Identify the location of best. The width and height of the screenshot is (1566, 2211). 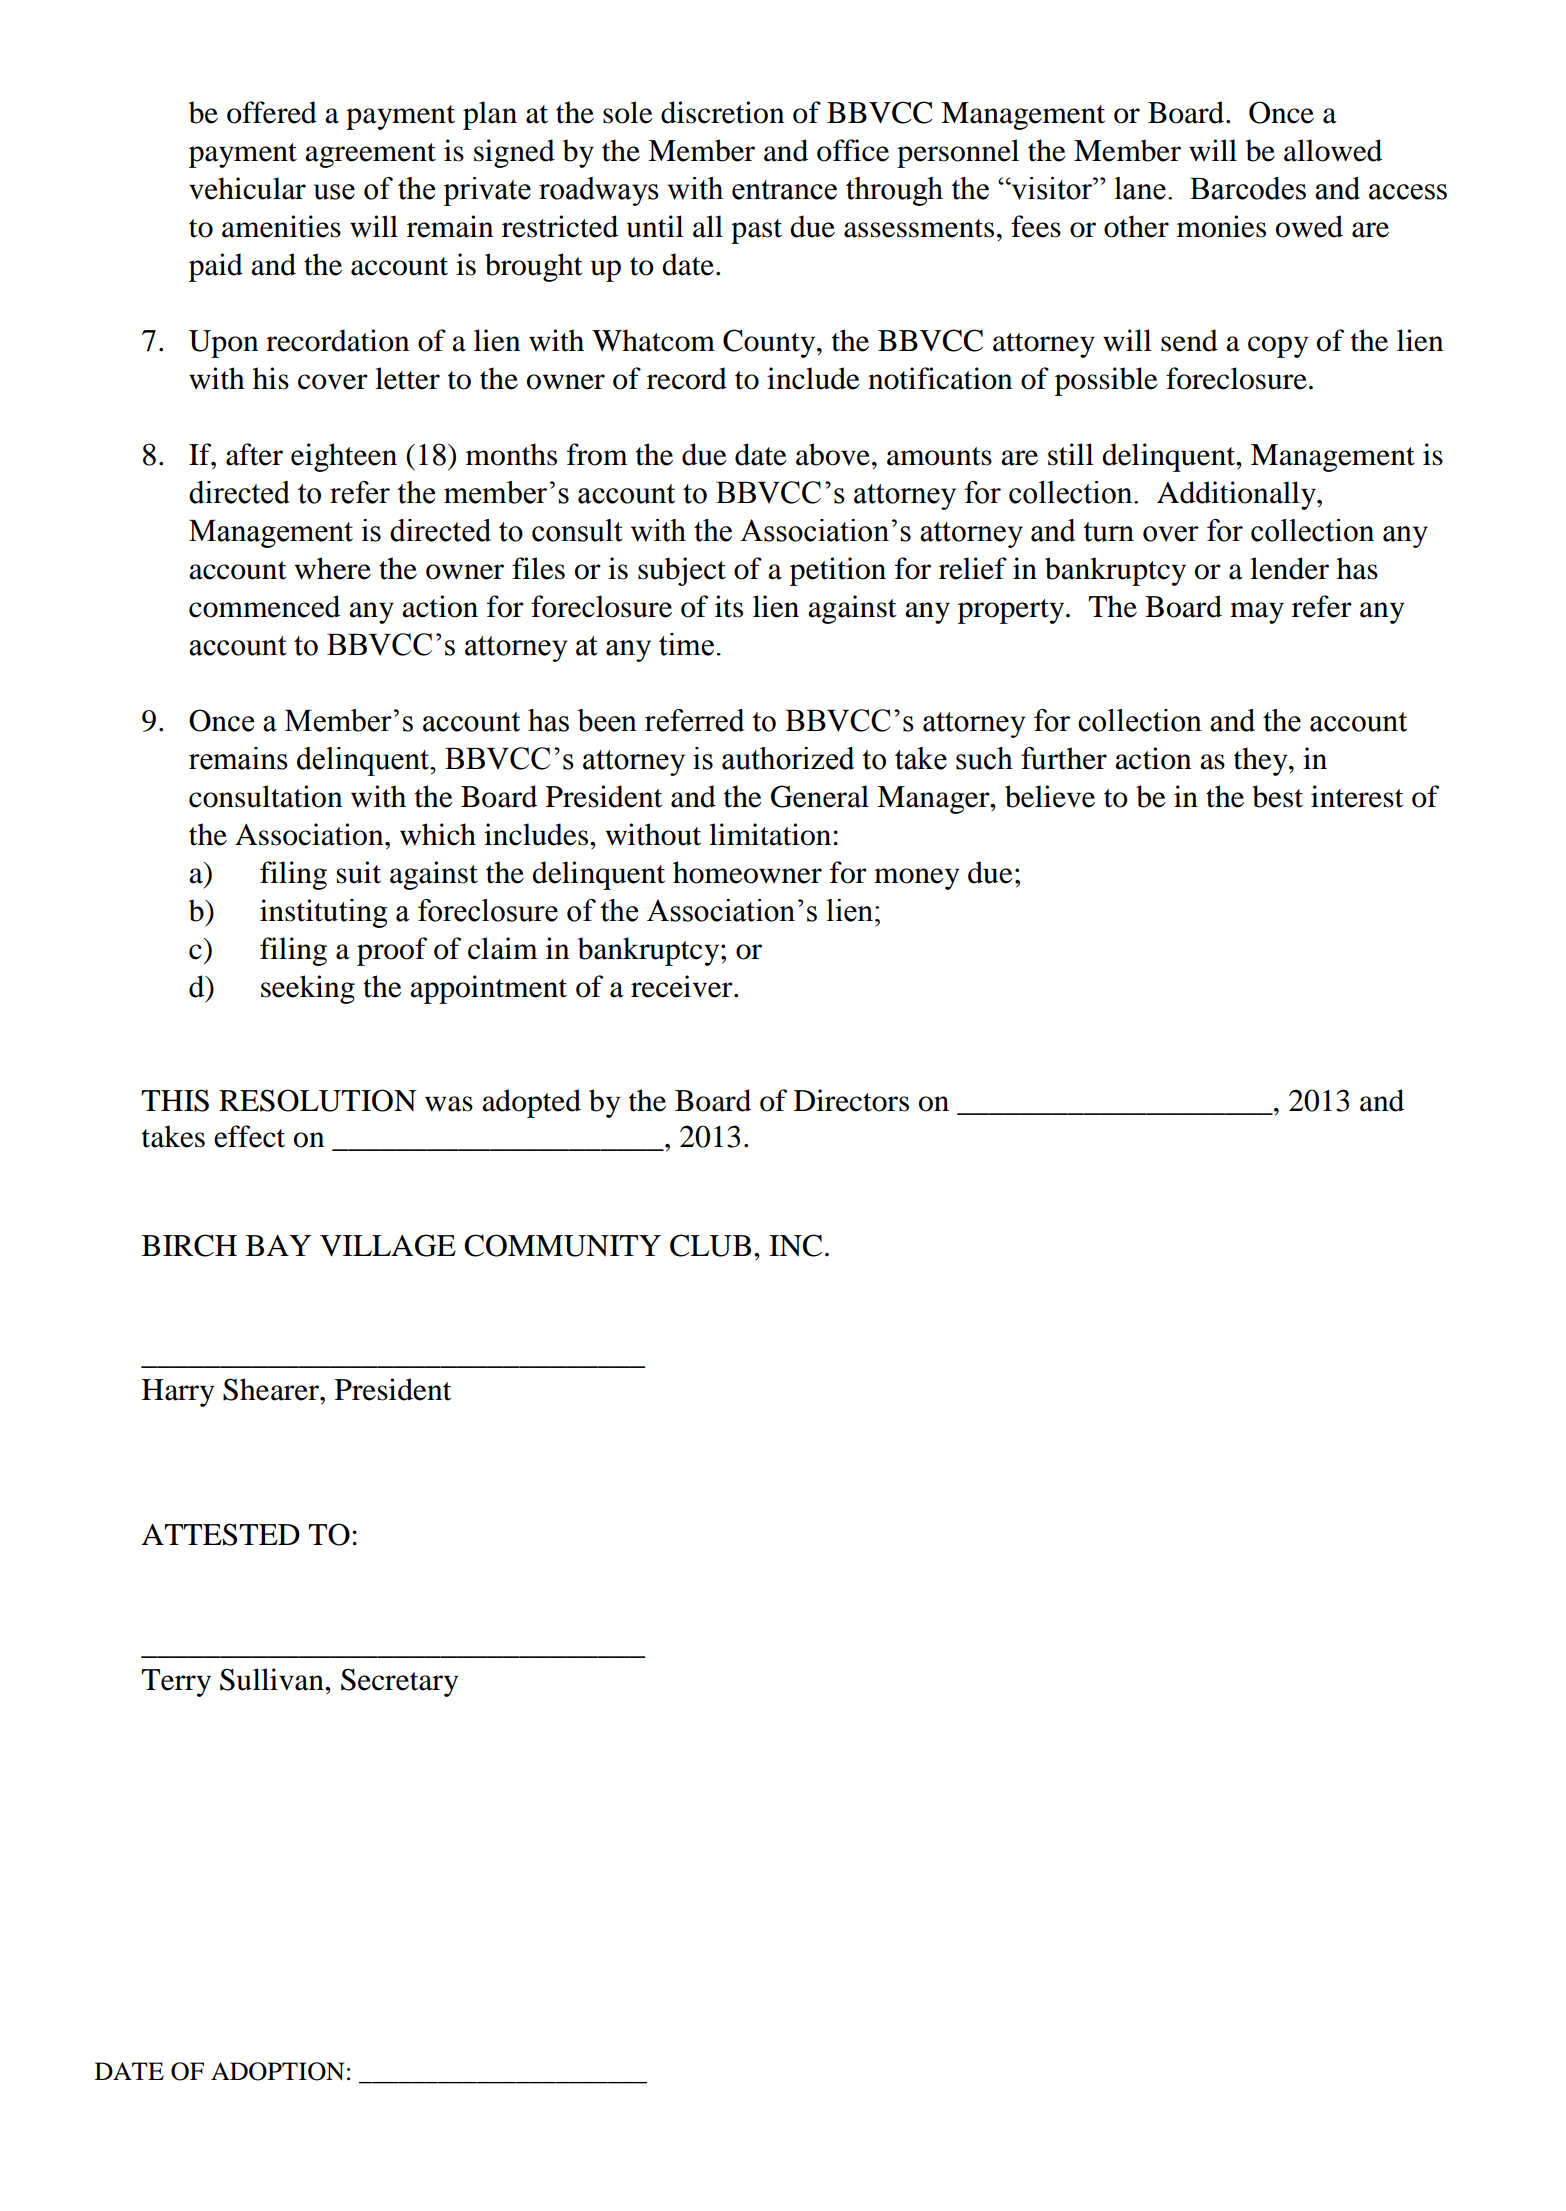
(1277, 796).
